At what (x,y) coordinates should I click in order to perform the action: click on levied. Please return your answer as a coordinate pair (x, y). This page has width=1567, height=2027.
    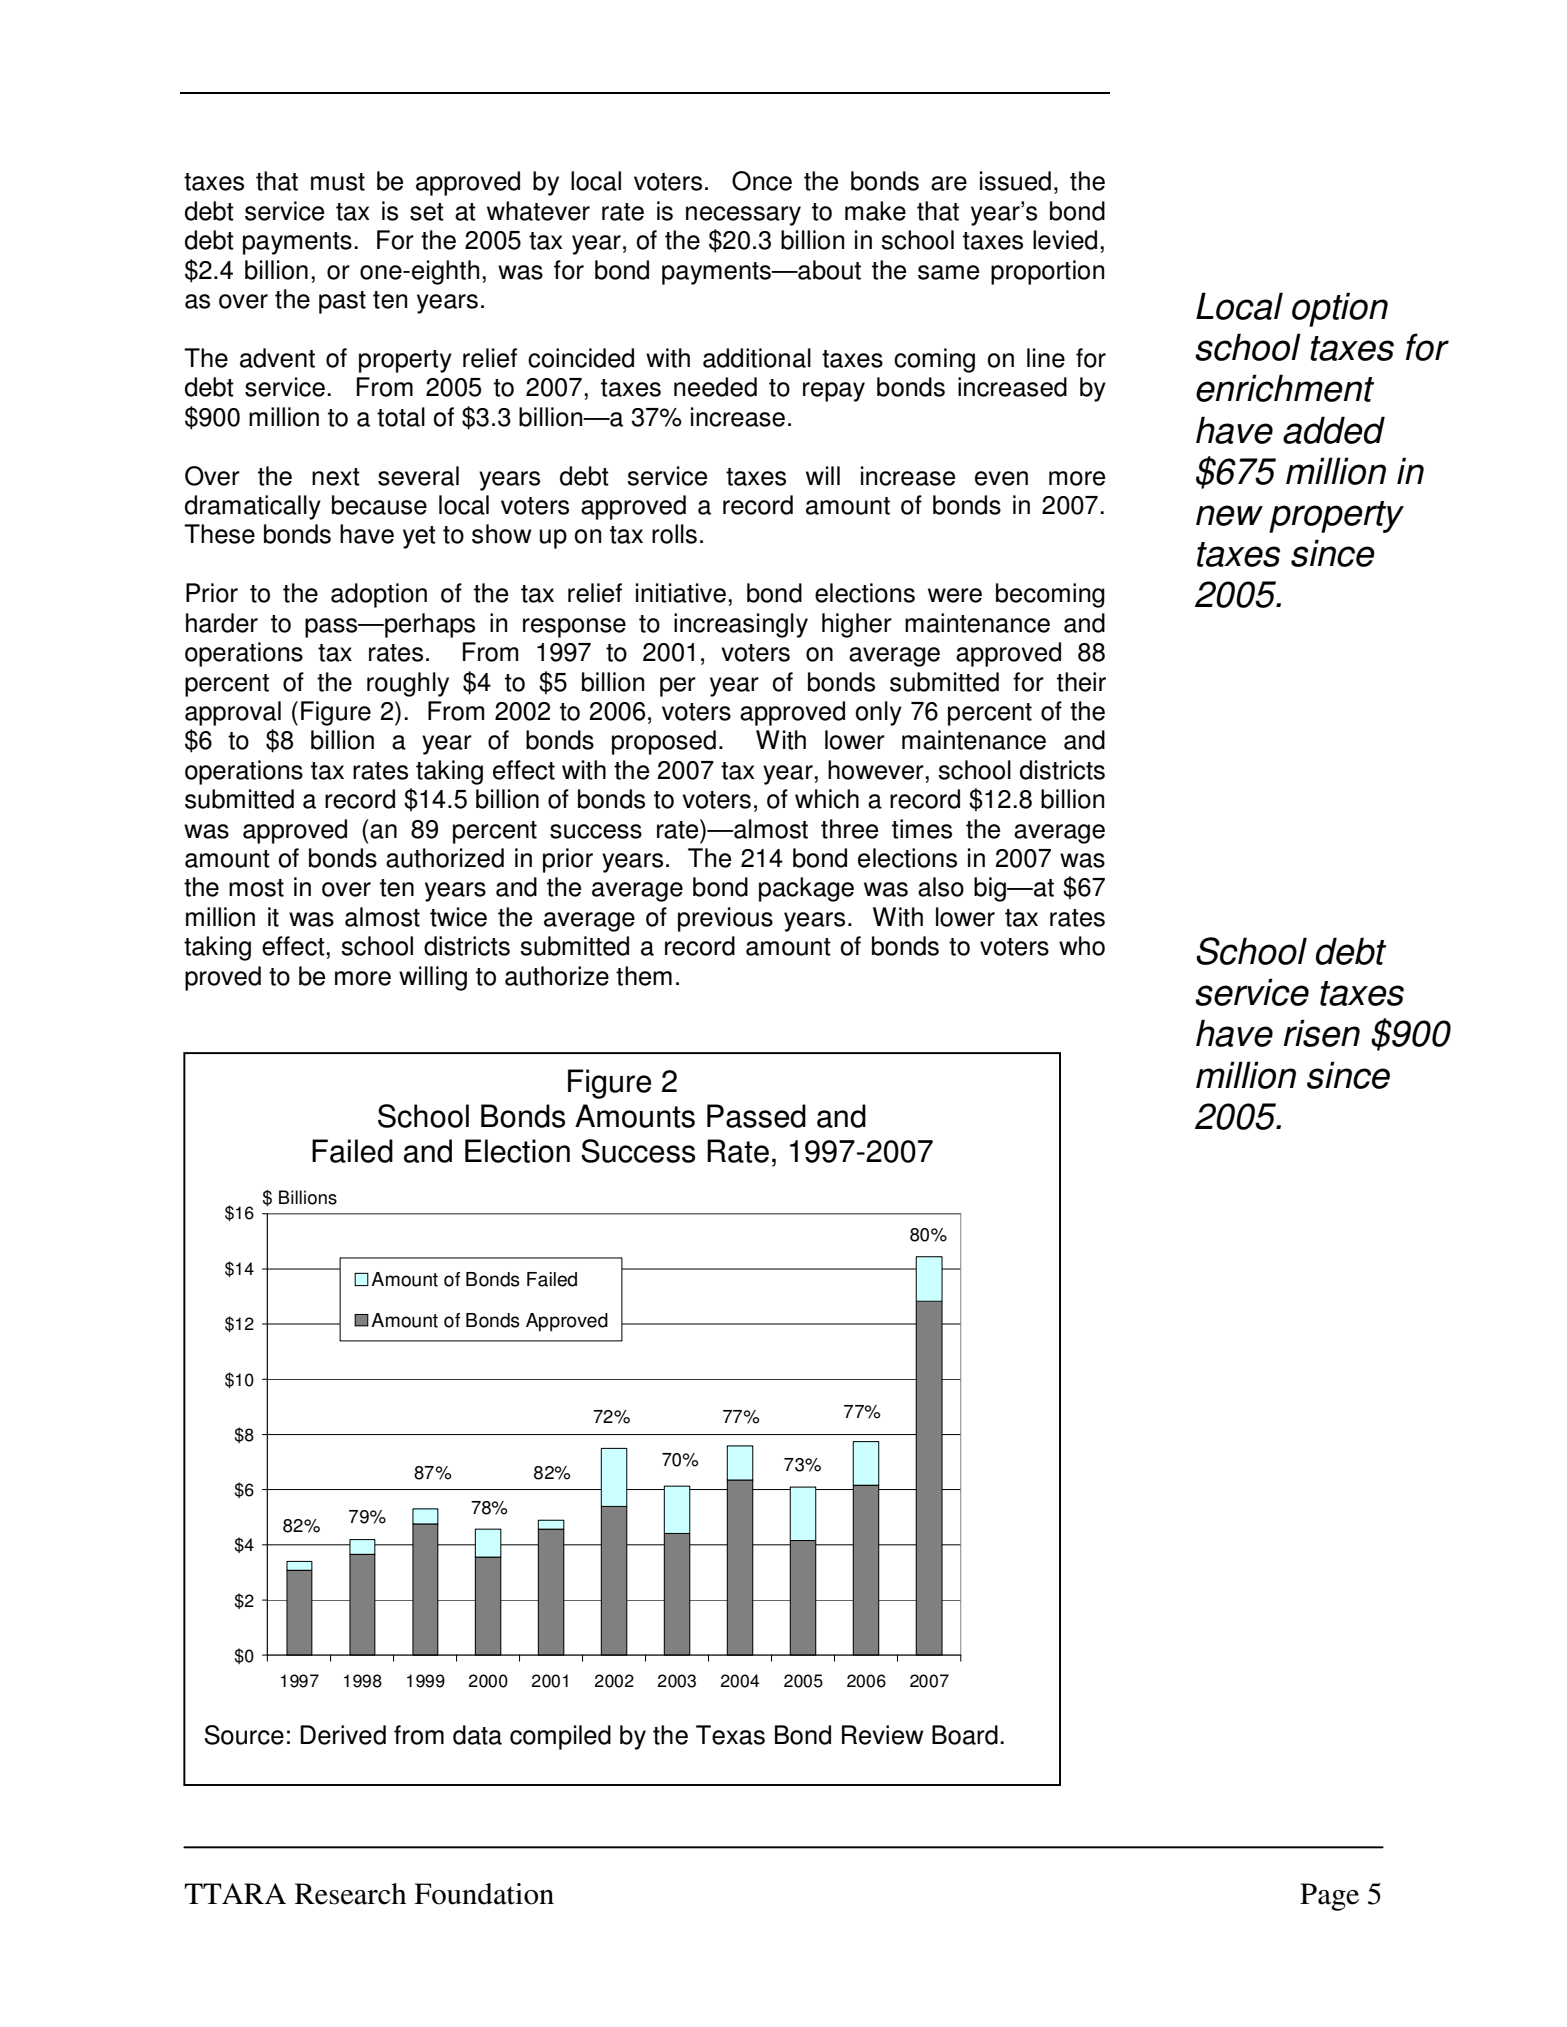
    Looking at the image, I should click on (1065, 240).
